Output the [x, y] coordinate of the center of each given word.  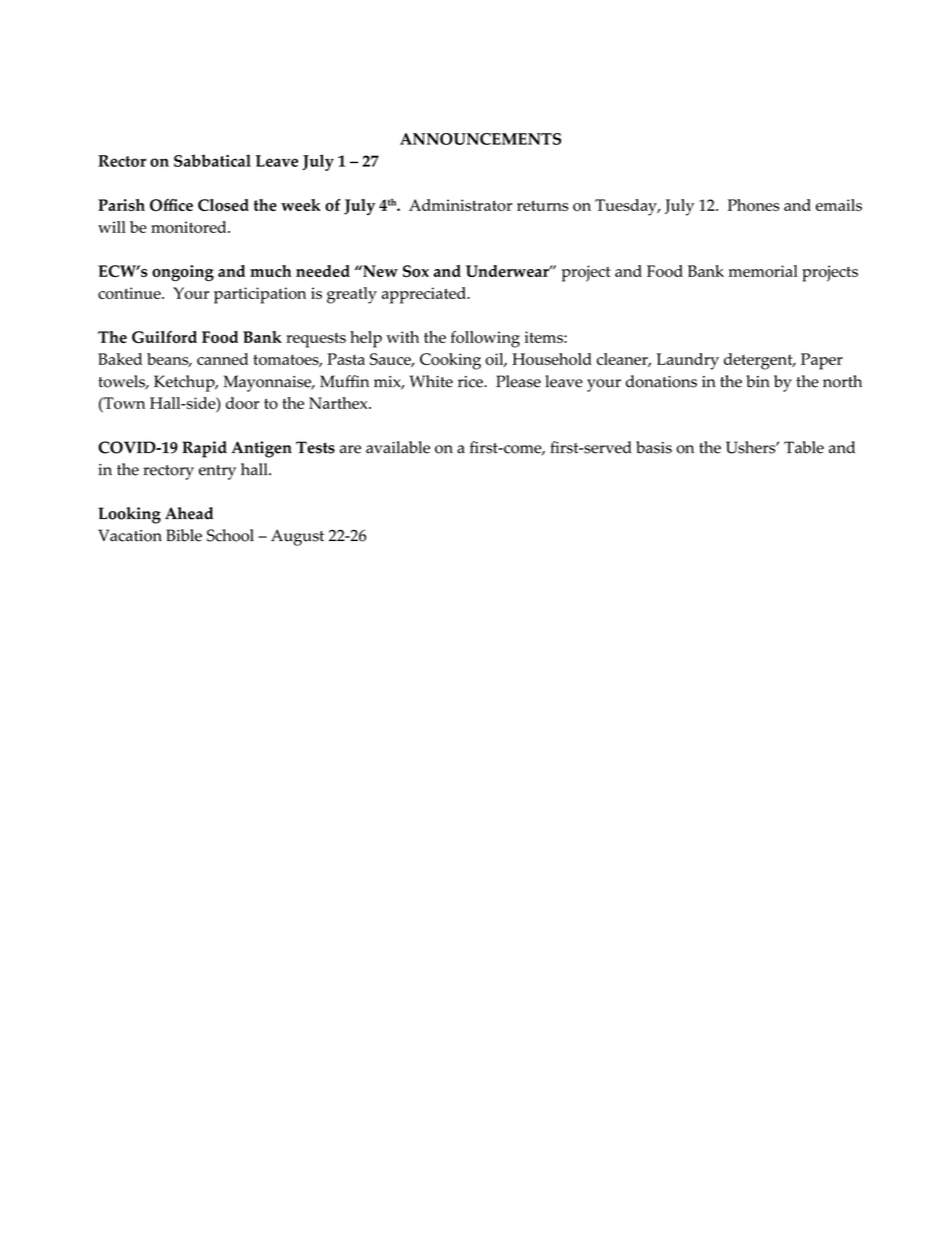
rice [471, 382]
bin [758, 381]
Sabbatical [212, 160]
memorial [763, 271]
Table [804, 447]
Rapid [204, 449]
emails [839, 205]
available [398, 447]
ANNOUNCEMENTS [480, 139]
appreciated [425, 295]
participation [260, 295]
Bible [184, 535]
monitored [190, 227]
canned [222, 359]
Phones [753, 205]
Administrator [460, 205]
